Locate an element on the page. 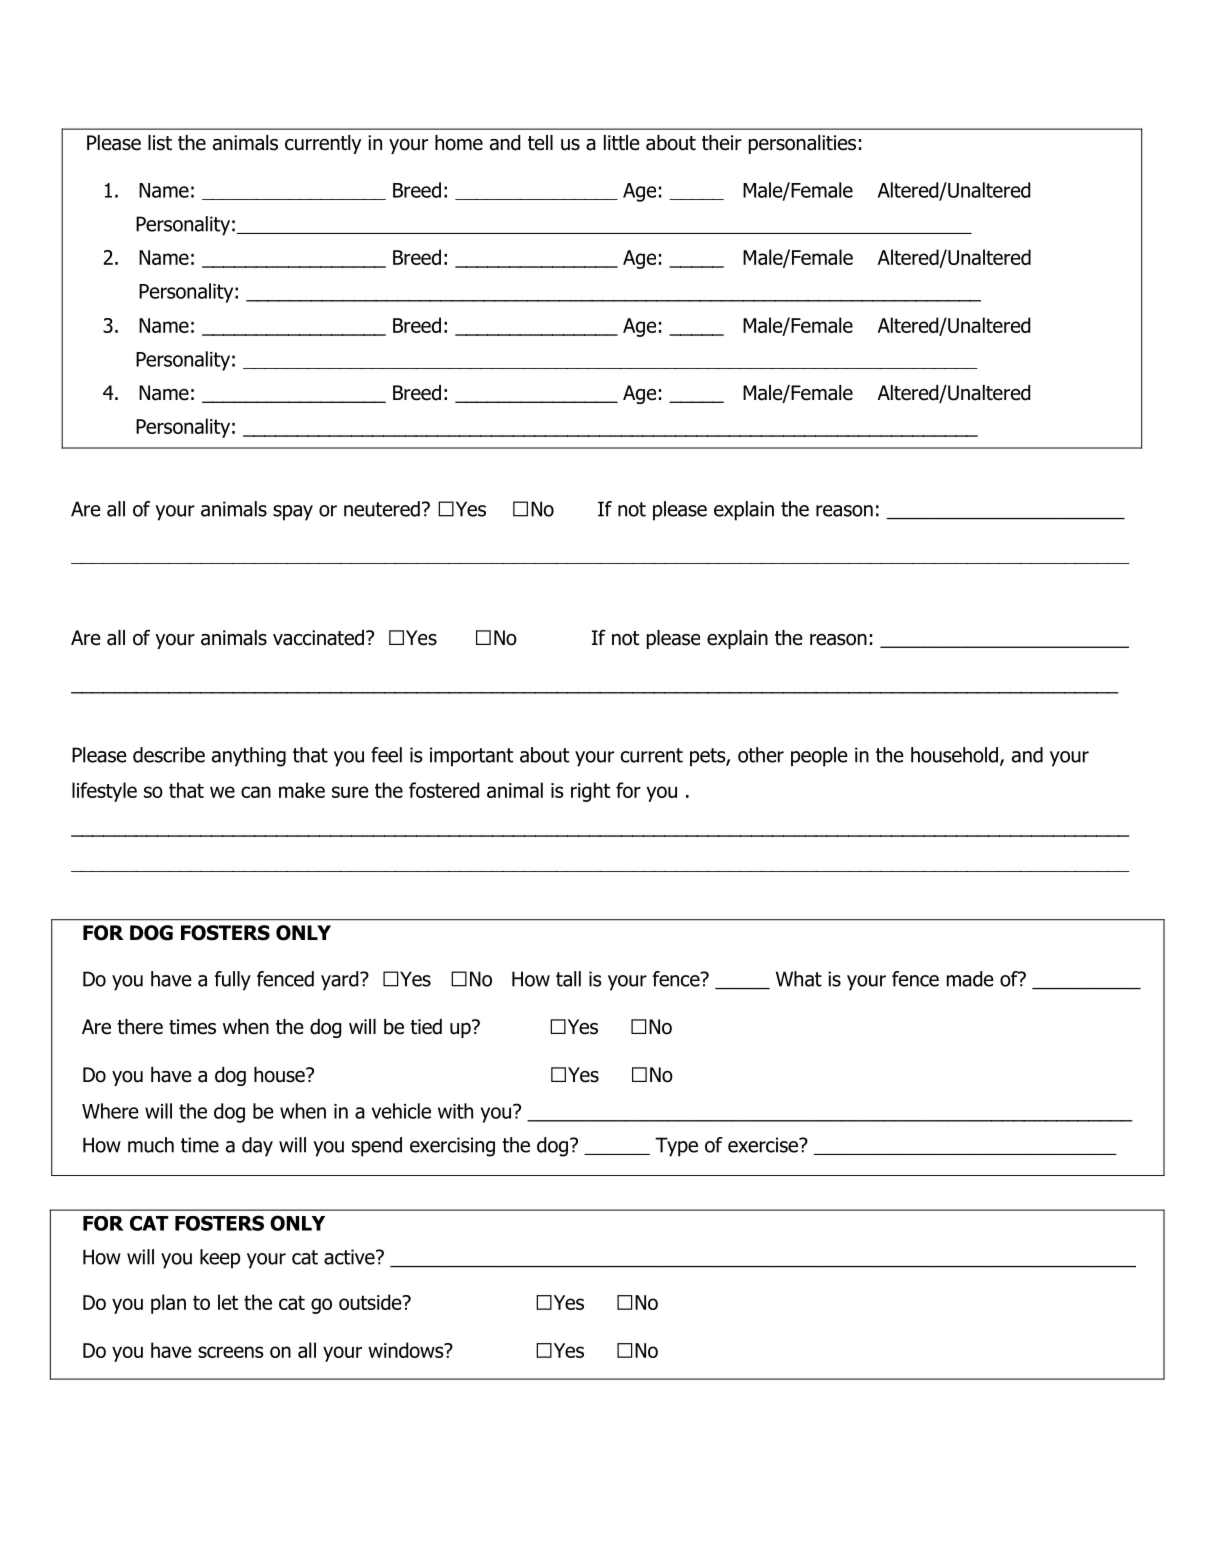  list is located at coordinates (160, 143).
